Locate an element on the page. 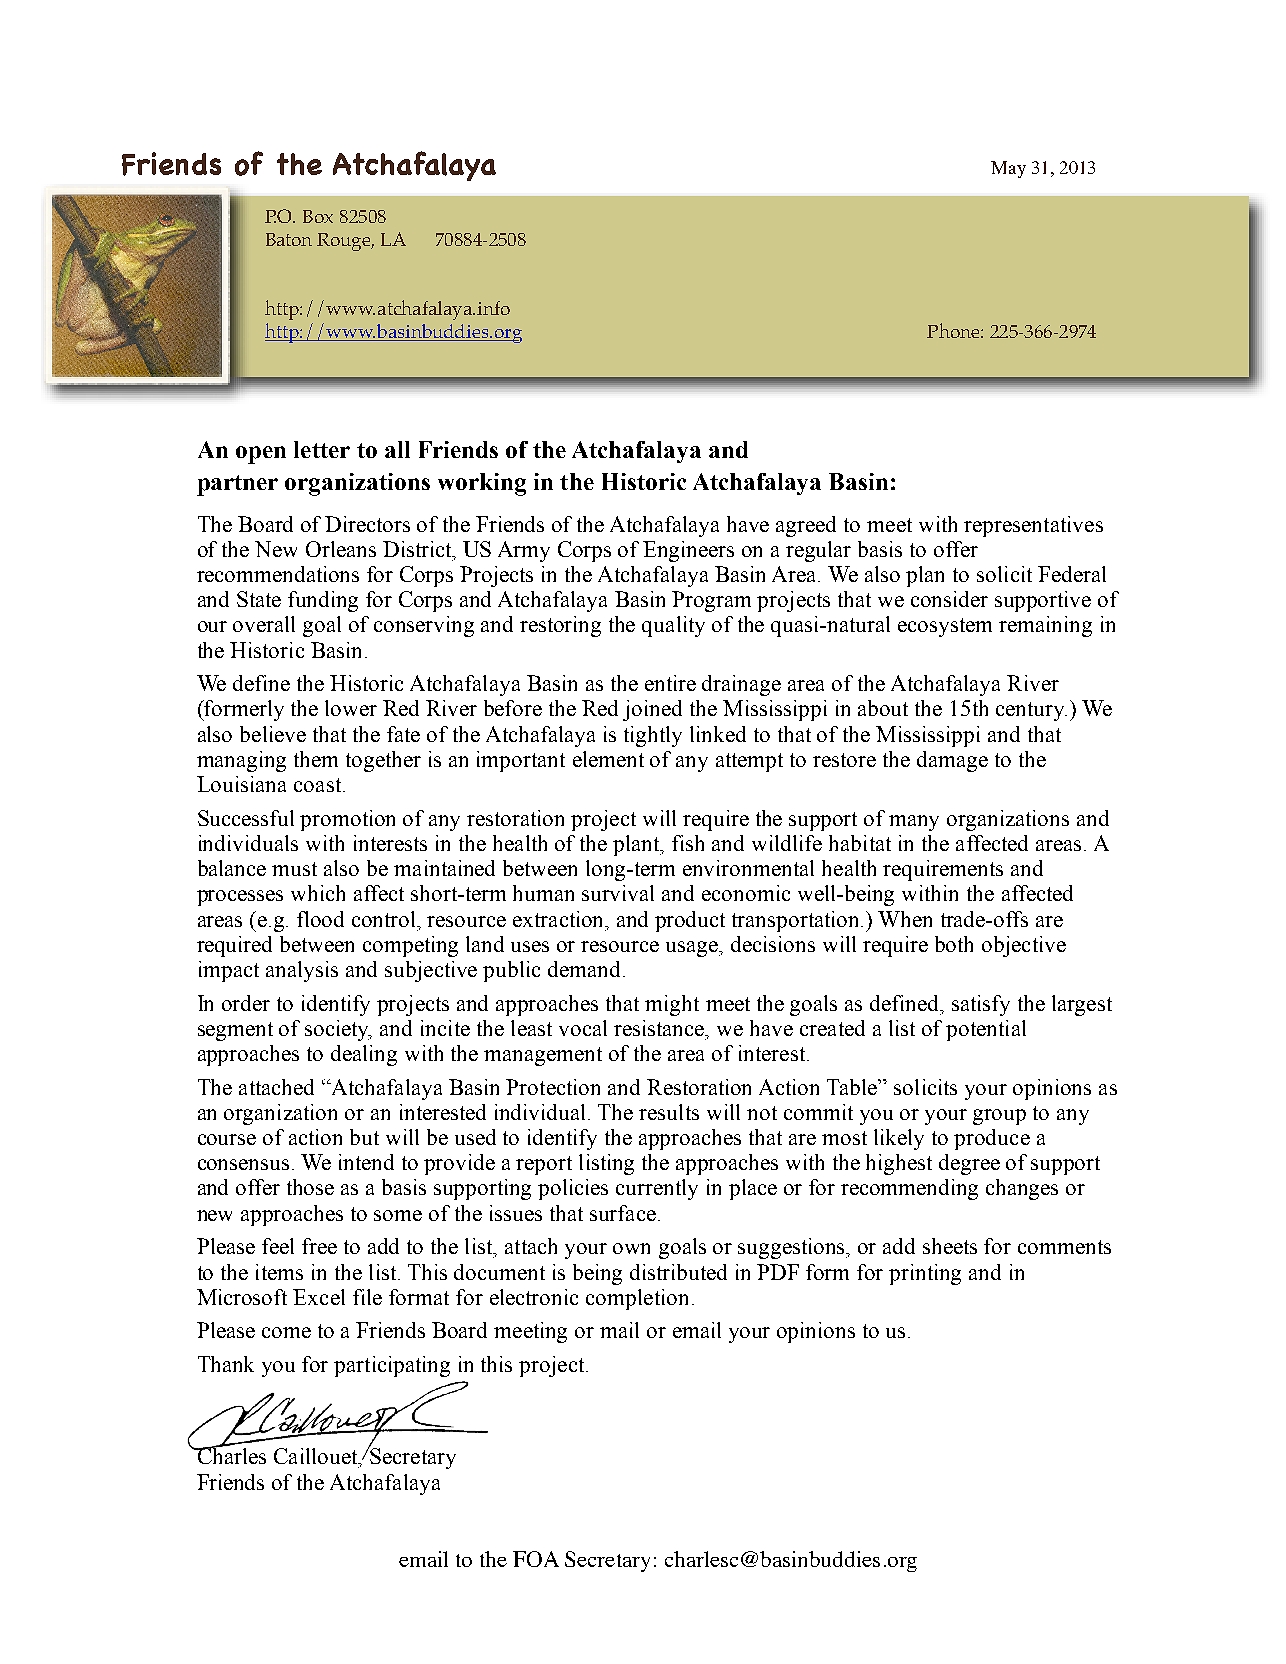  participating is located at coordinates (392, 1366).
